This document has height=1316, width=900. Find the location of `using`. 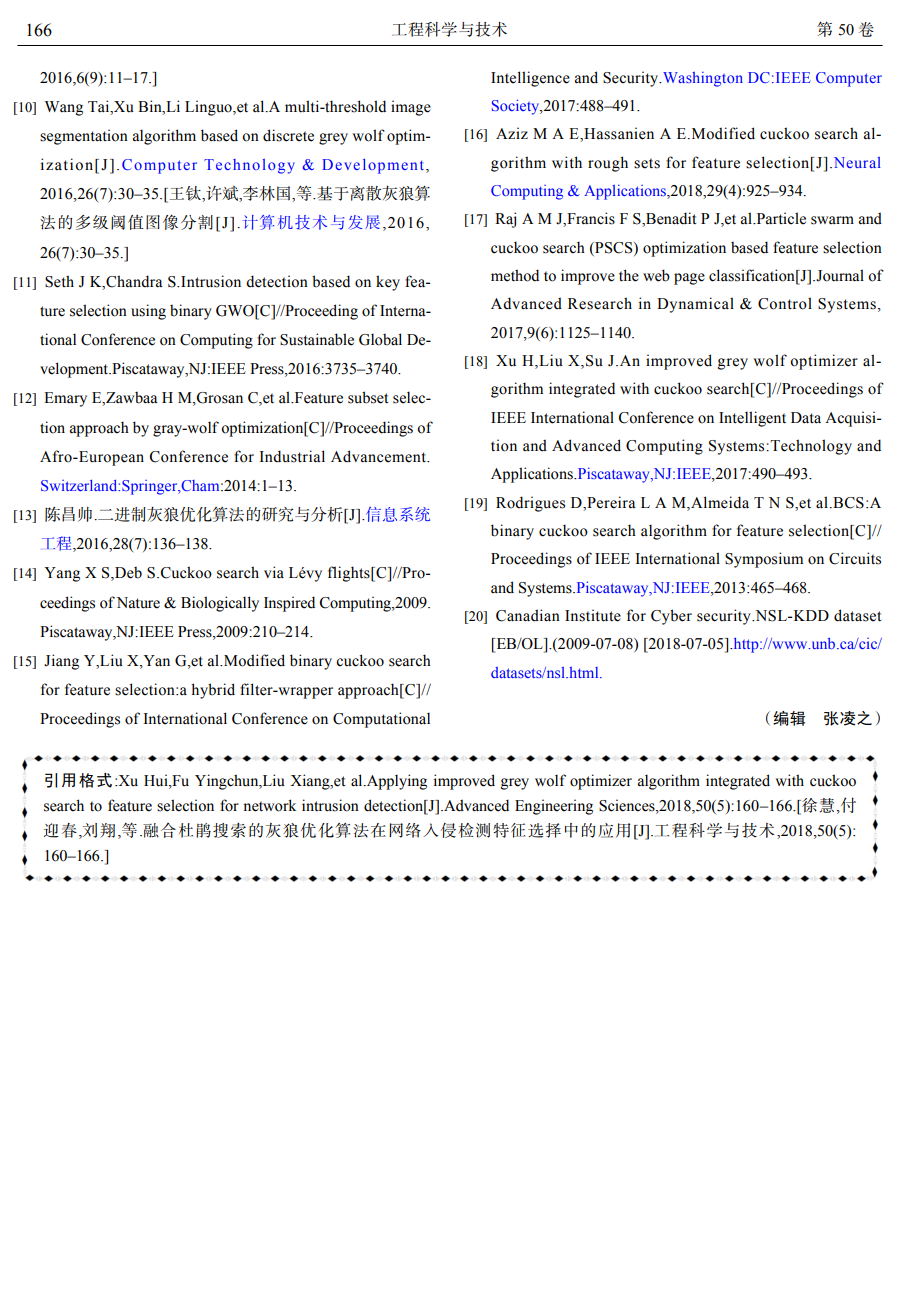

using is located at coordinates (148, 312).
